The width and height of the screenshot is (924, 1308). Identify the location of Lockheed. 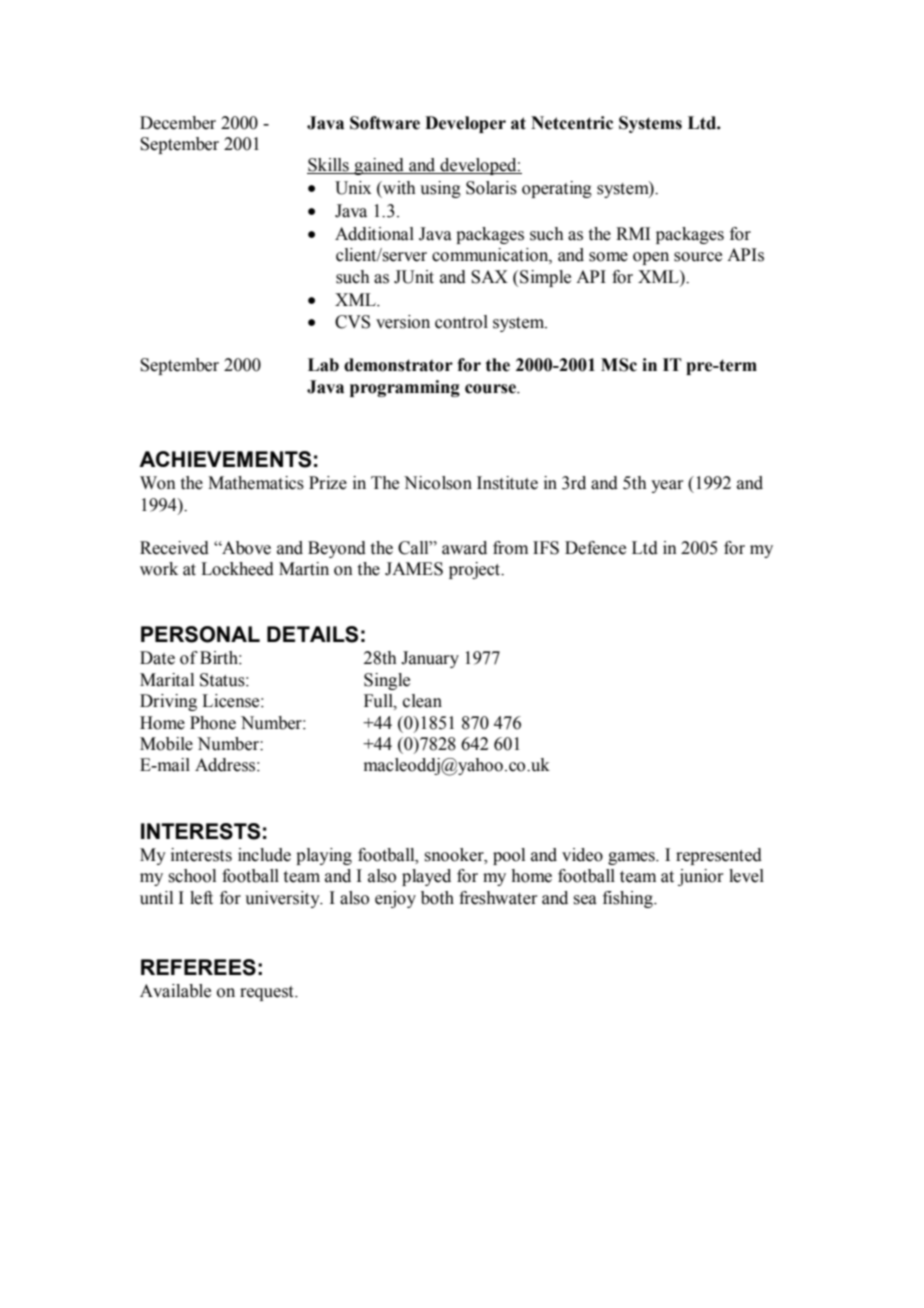
(237, 569).
